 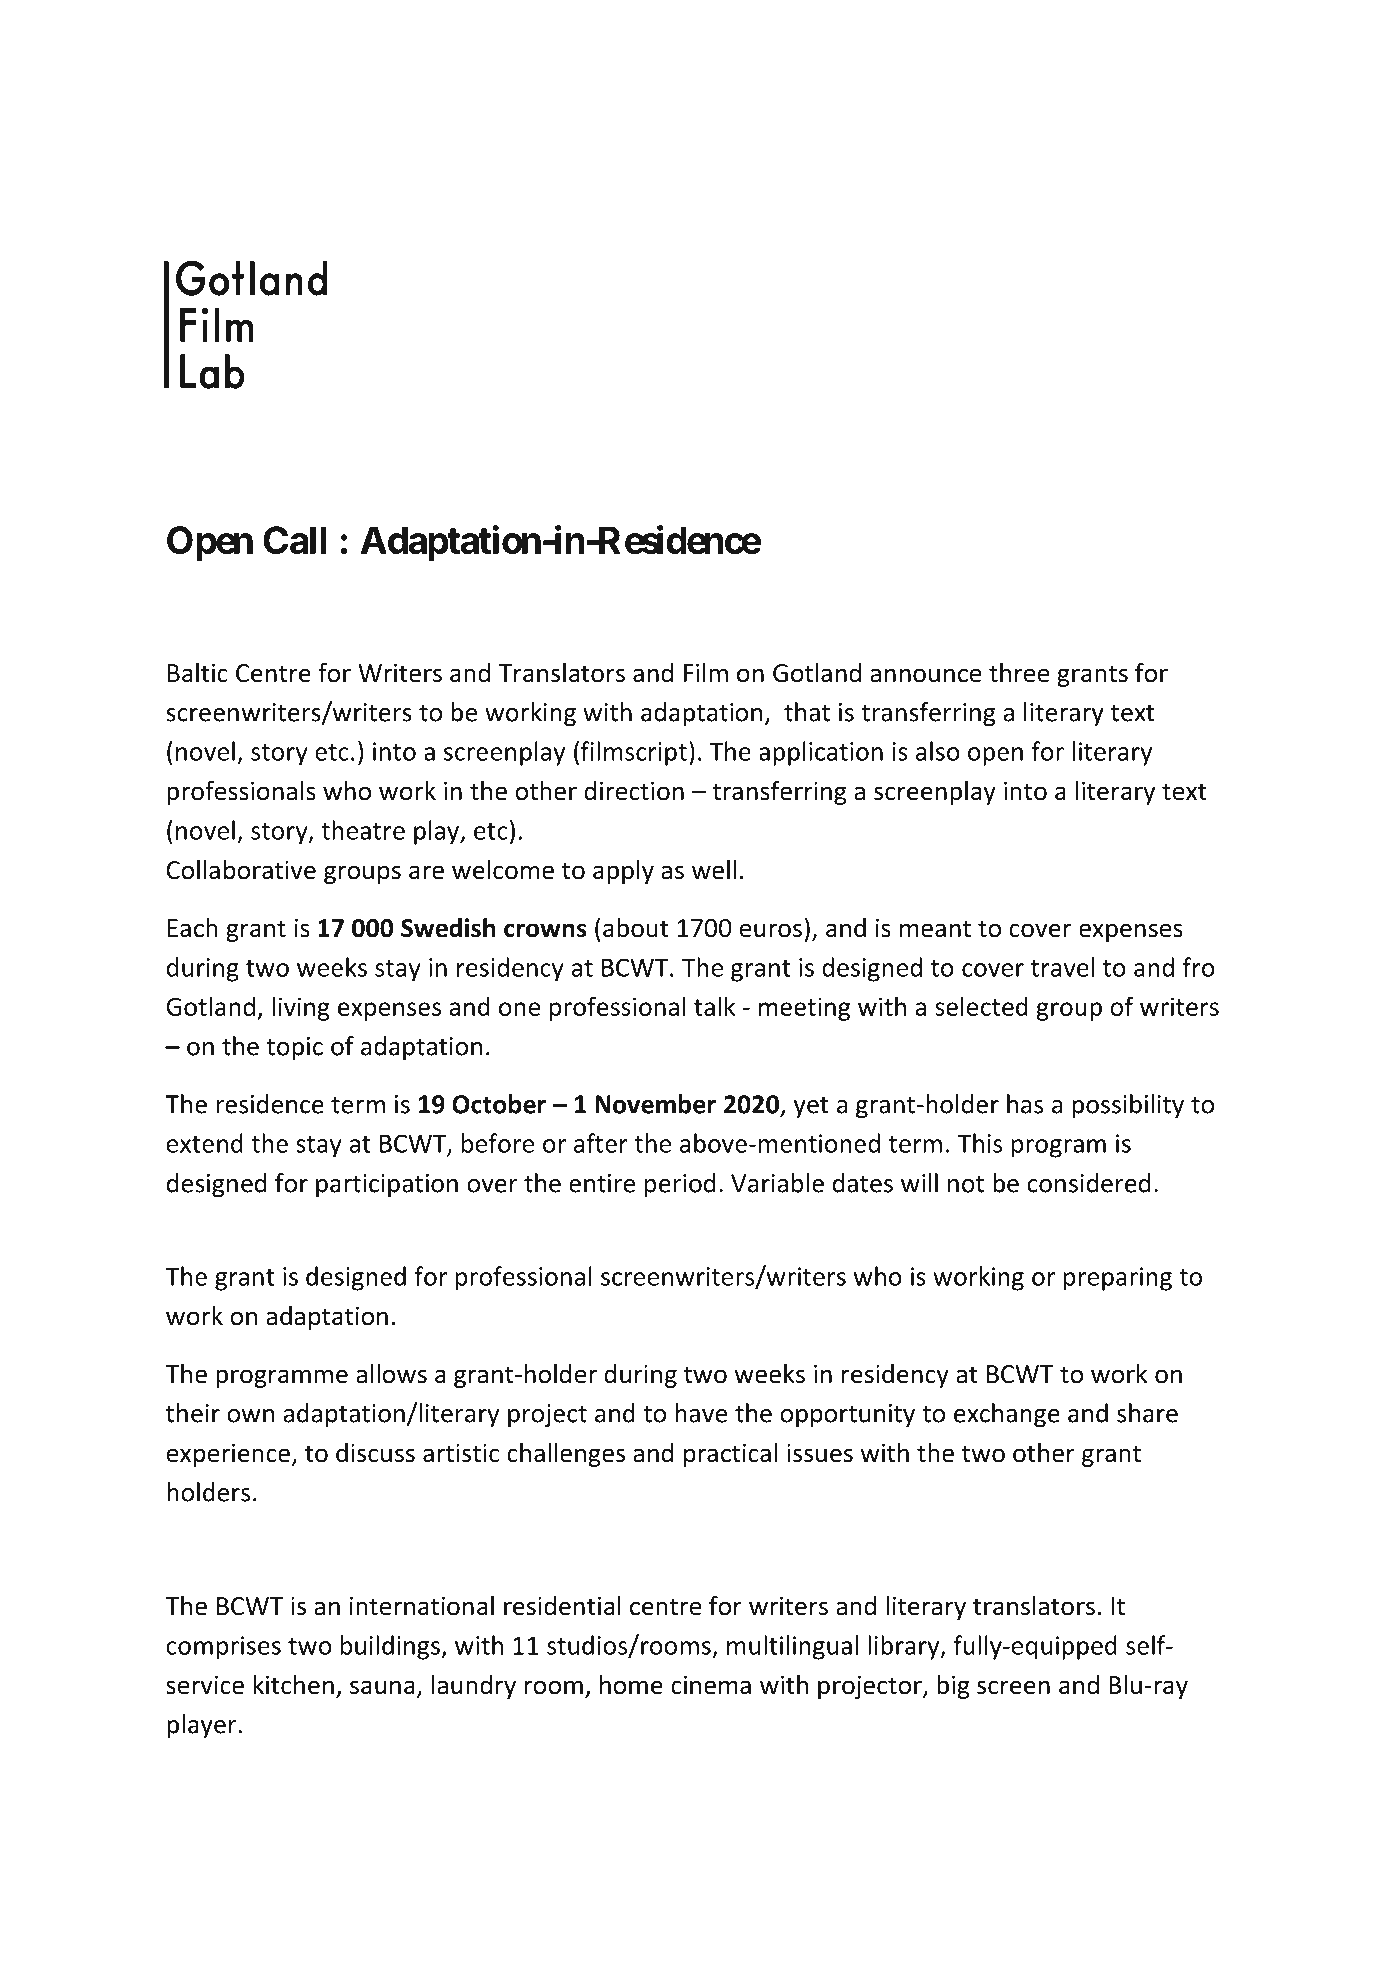 What do you see at coordinates (390, 1647) in the document?
I see `buildings` at bounding box center [390, 1647].
